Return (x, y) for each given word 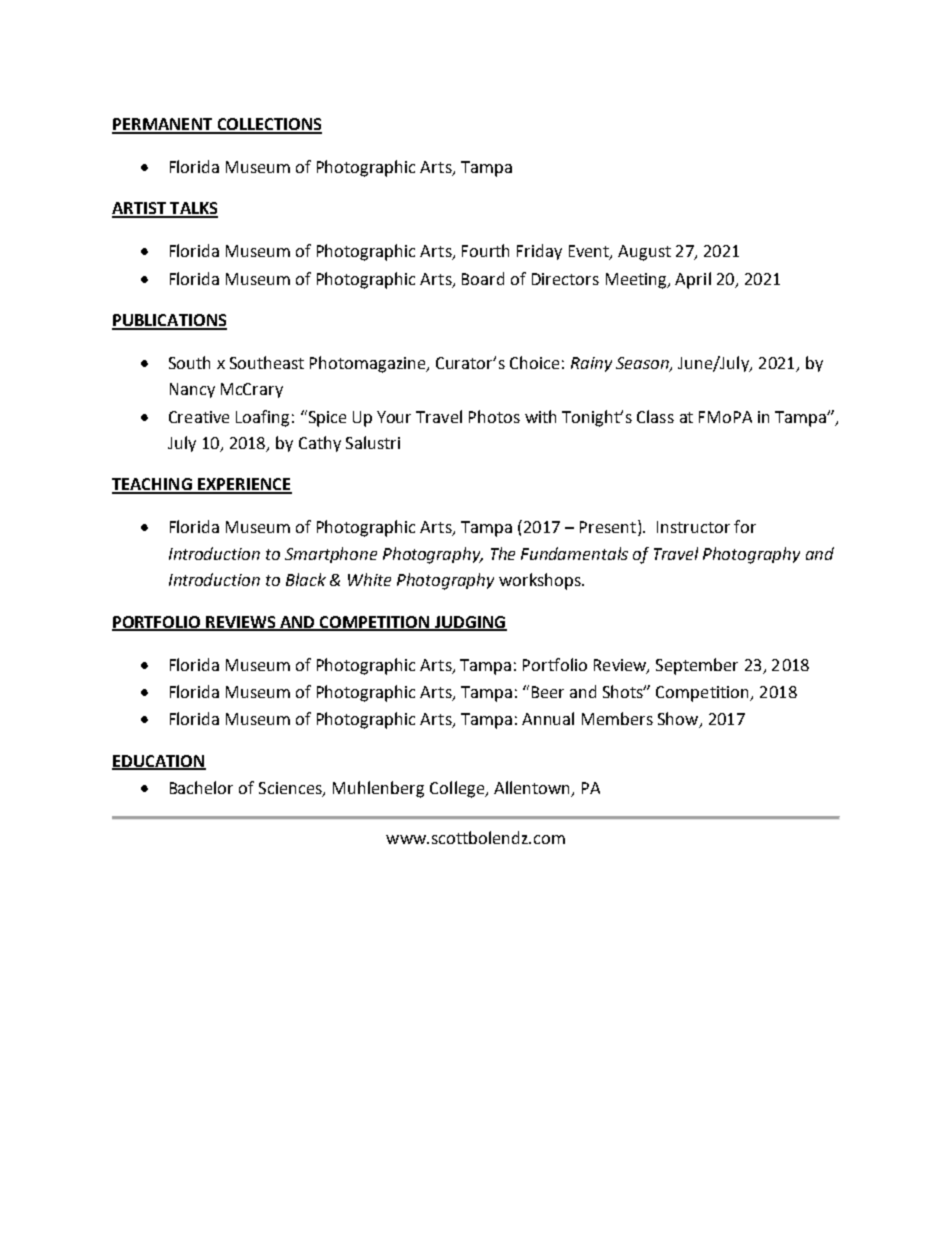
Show (679, 720)
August (644, 253)
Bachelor (201, 787)
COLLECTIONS (268, 125)
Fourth (485, 250)
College (458, 789)
